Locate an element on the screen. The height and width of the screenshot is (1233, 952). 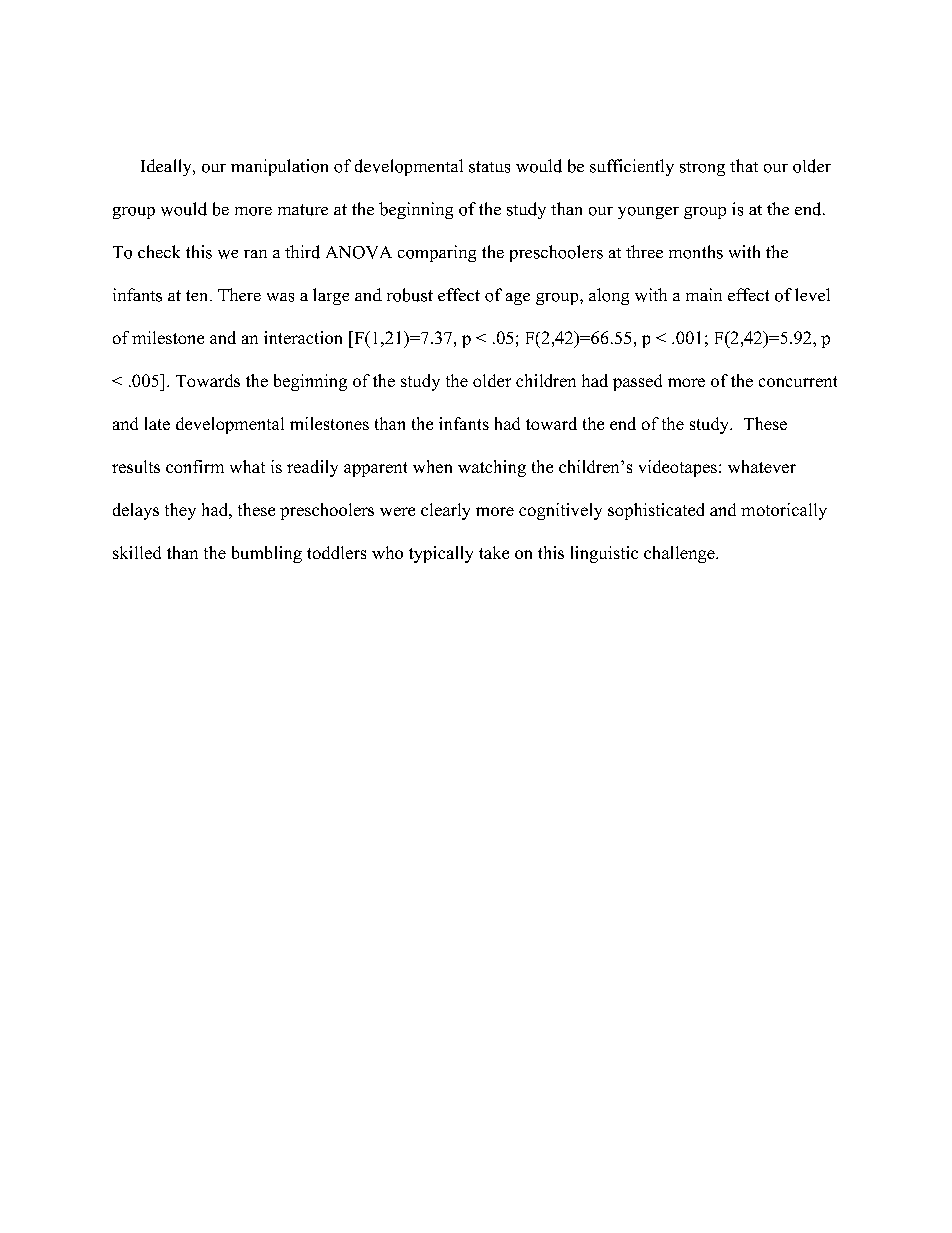
late is located at coordinates (157, 423).
